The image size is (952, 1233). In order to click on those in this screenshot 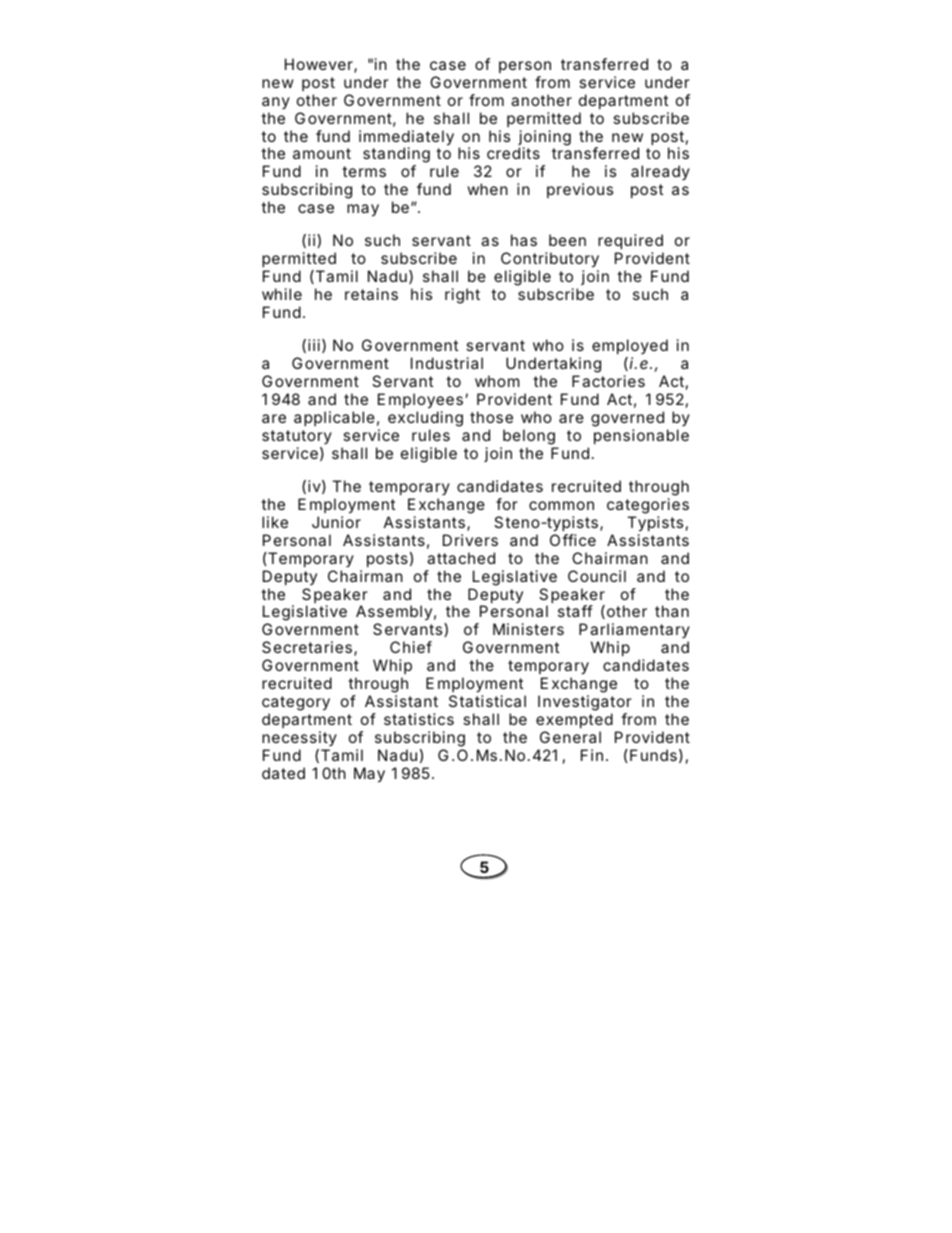, I will do `click(491, 417)`.
